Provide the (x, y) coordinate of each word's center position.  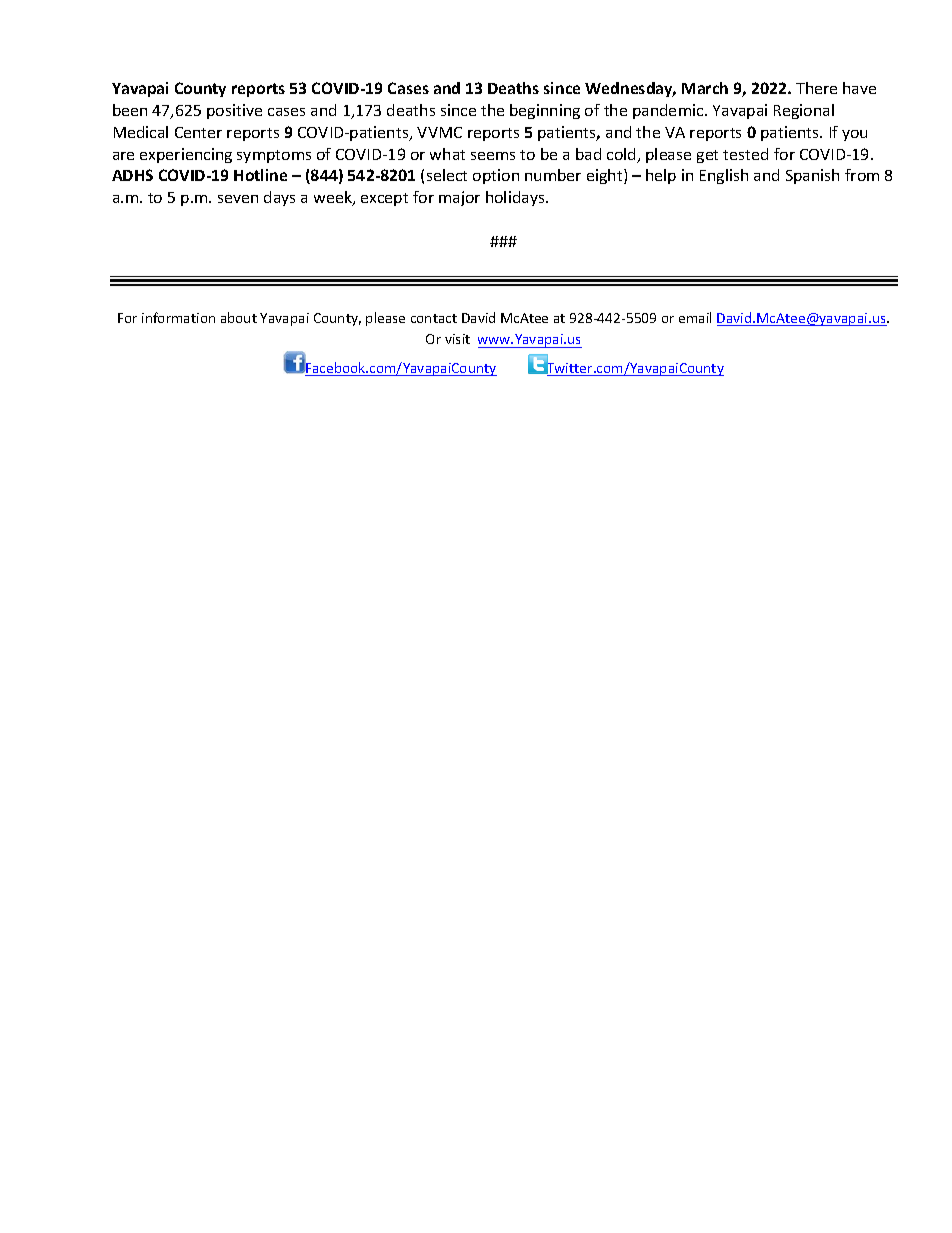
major (459, 198)
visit (457, 339)
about (239, 317)
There (816, 88)
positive (234, 111)
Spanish (812, 176)
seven (238, 199)
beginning (545, 111)
